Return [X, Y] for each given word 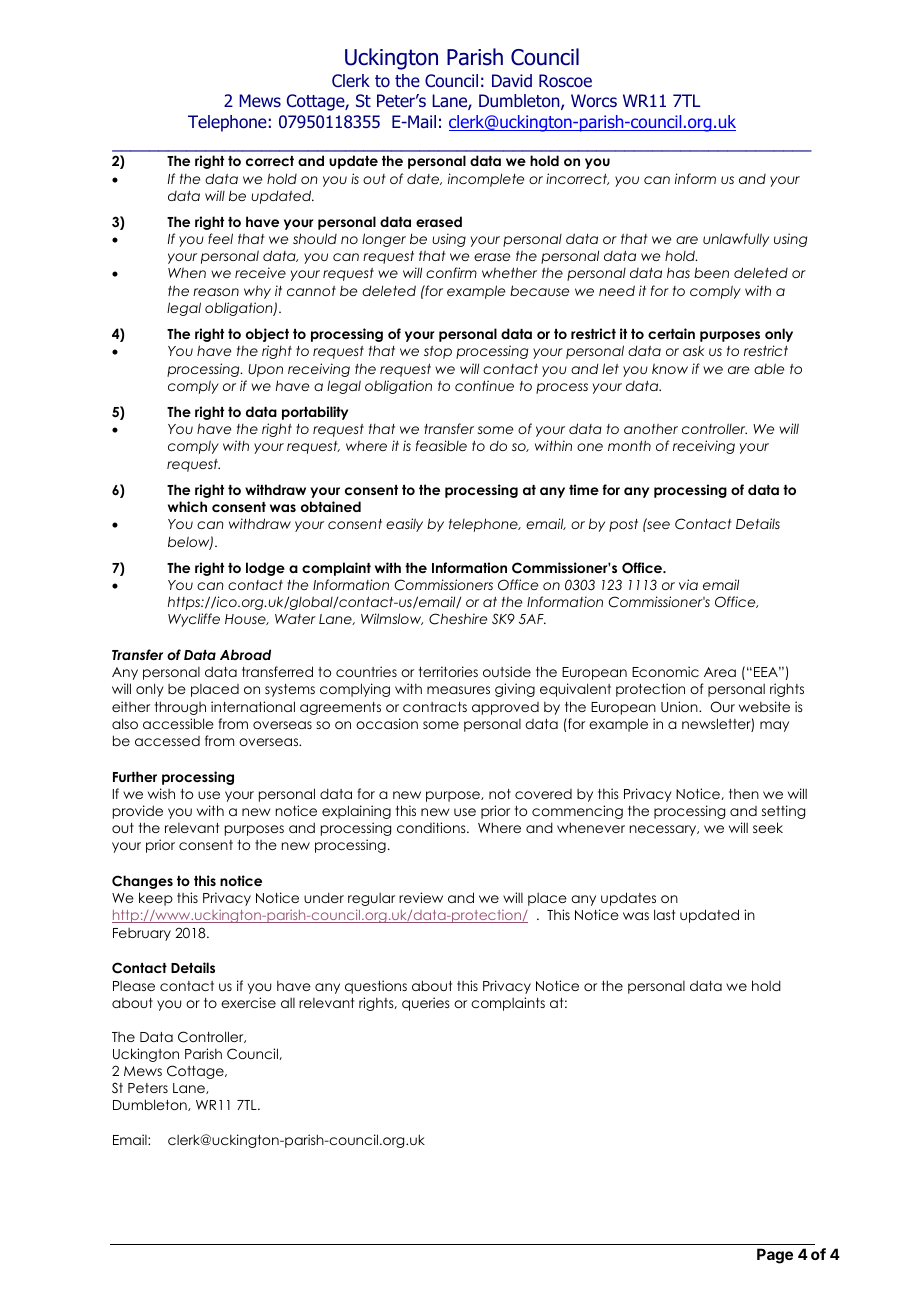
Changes [142, 882]
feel [220, 238]
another [651, 429]
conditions [432, 827]
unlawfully [736, 240]
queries [426, 1004]
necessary [664, 830]
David [512, 81]
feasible [441, 445]
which [187, 506]
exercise [248, 1002]
